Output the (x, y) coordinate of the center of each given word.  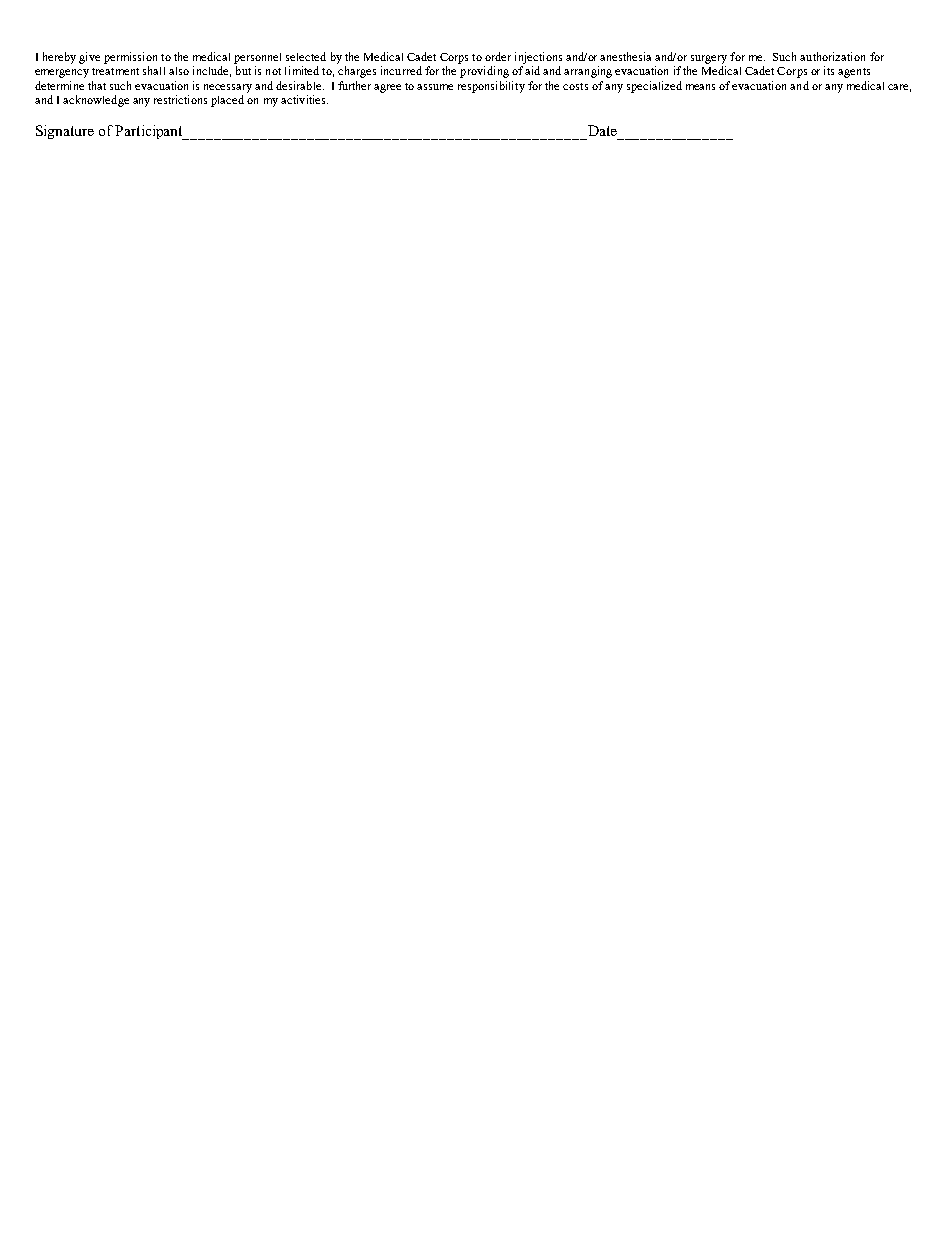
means (700, 87)
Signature (65, 132)
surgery (709, 59)
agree (387, 88)
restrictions (180, 99)
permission (130, 58)
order (498, 56)
